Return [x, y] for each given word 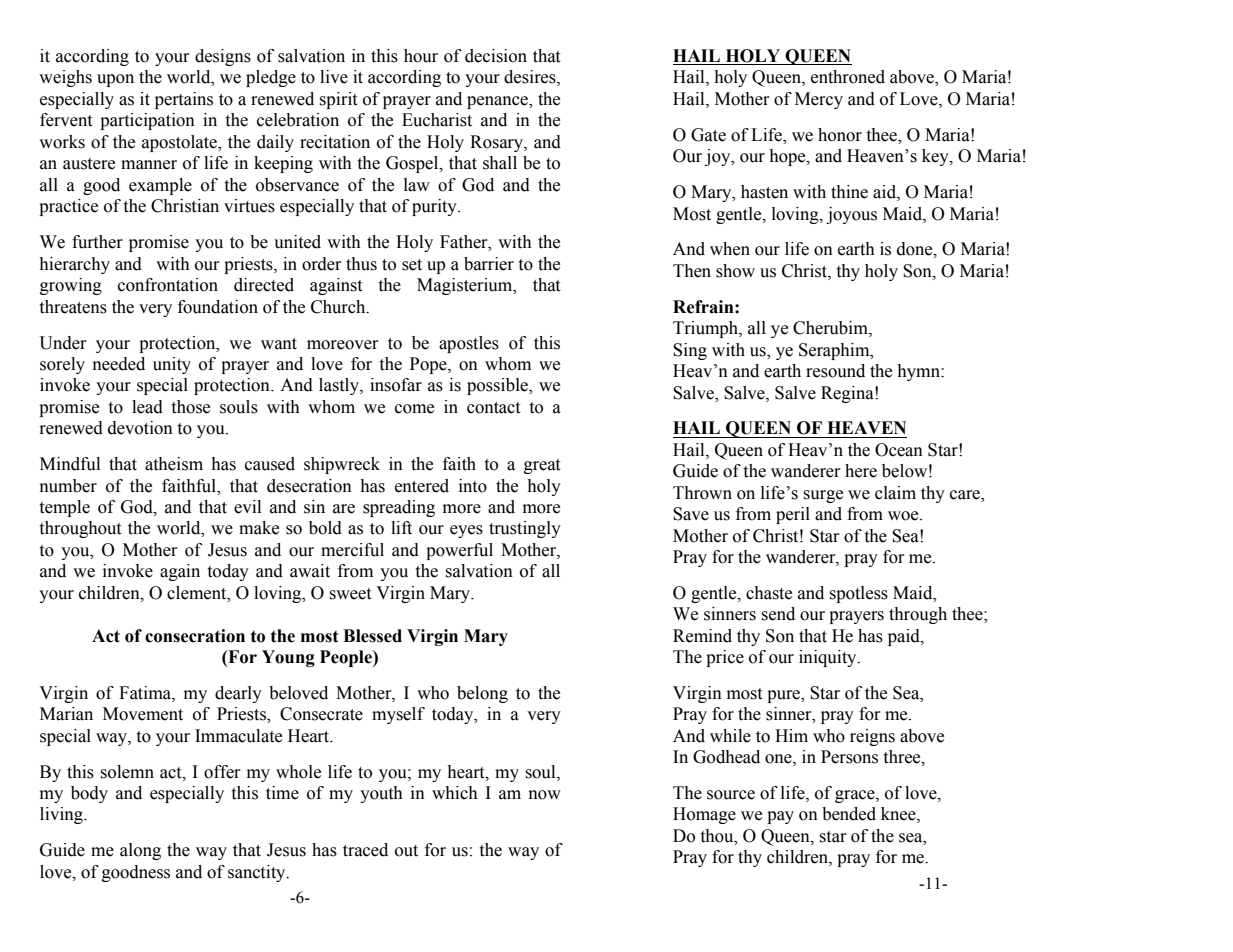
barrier [489, 264]
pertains [184, 100]
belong [482, 694]
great [542, 466]
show [735, 271]
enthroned [848, 77]
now [545, 795]
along [140, 851]
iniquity [829, 658]
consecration [195, 636]
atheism [174, 464]
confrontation [168, 285]
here [861, 471]
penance [498, 102]
